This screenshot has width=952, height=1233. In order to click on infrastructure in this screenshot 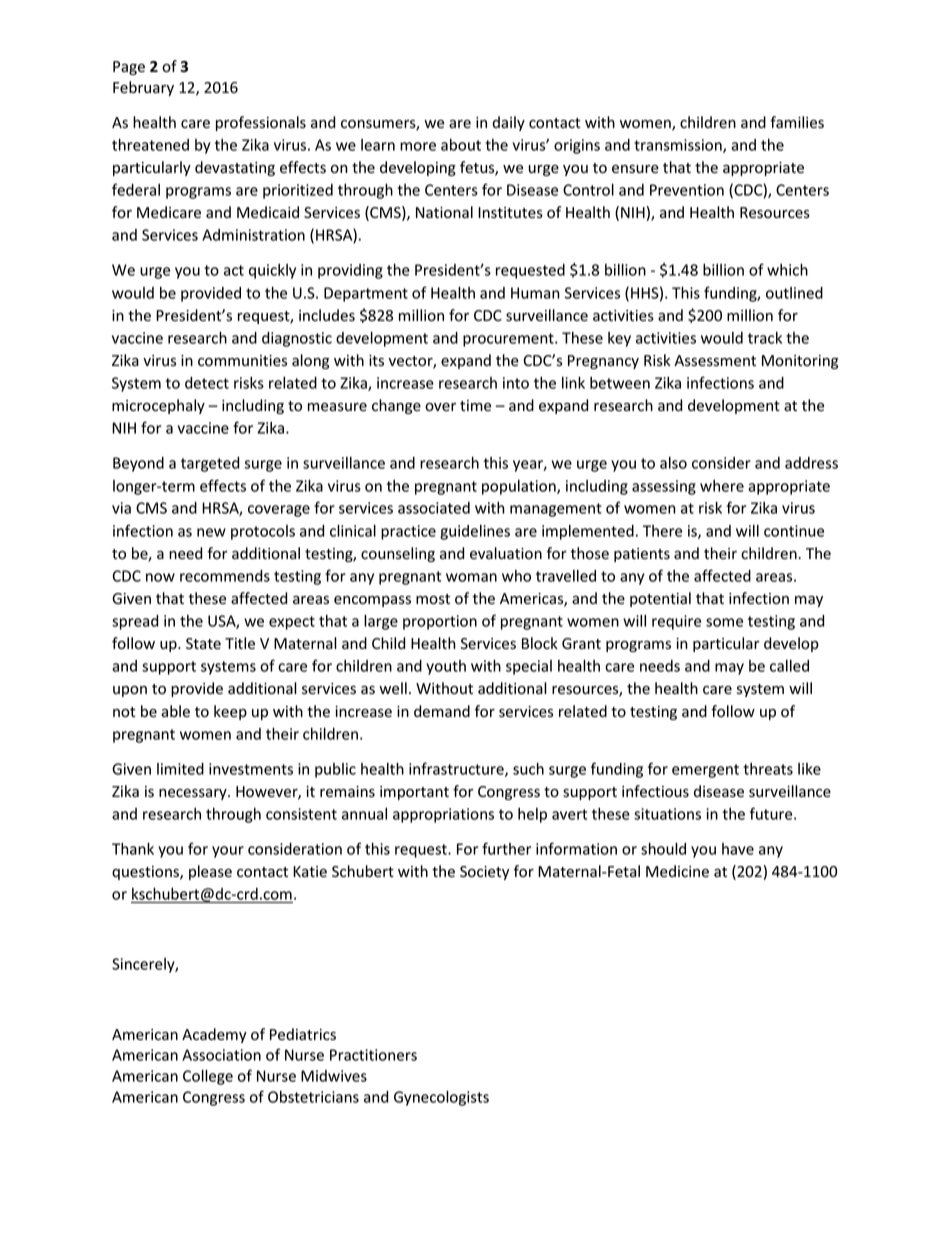, I will do `click(457, 769)`.
